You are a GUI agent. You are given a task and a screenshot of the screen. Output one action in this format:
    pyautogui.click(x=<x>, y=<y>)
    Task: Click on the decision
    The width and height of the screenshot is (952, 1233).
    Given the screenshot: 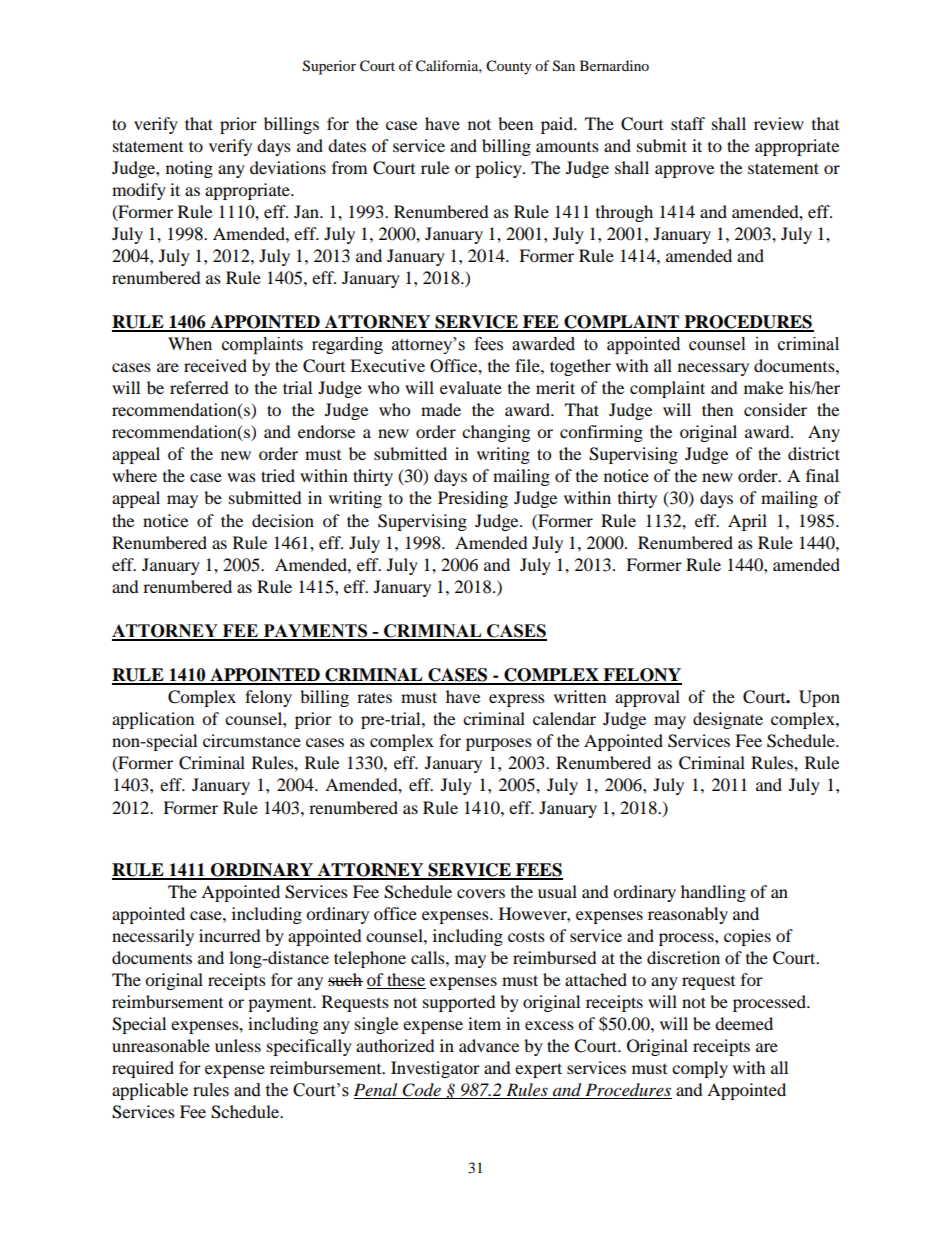 What is the action you would take?
    pyautogui.click(x=283, y=520)
